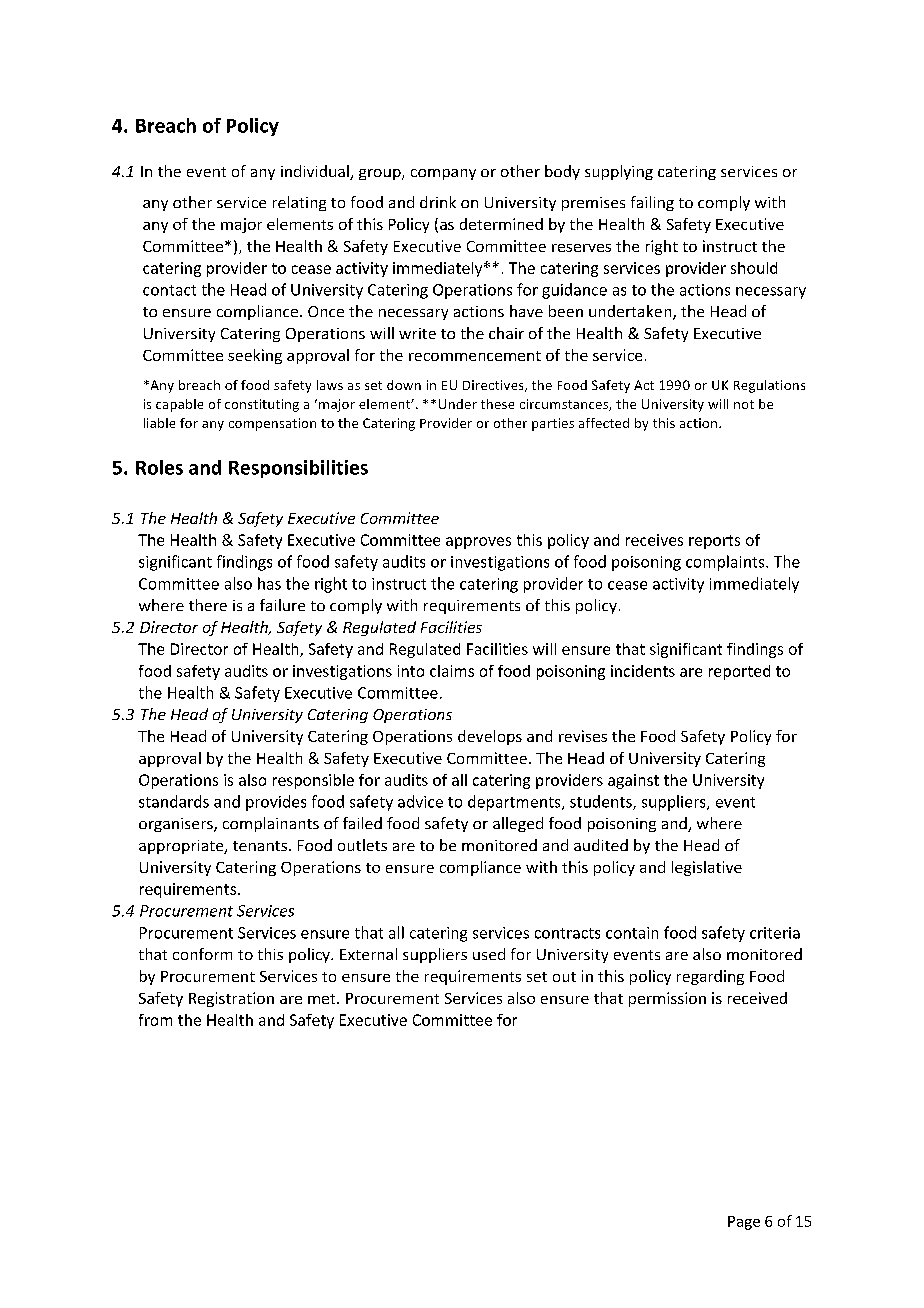 The image size is (924, 1308). I want to click on these, so click(497, 404).
